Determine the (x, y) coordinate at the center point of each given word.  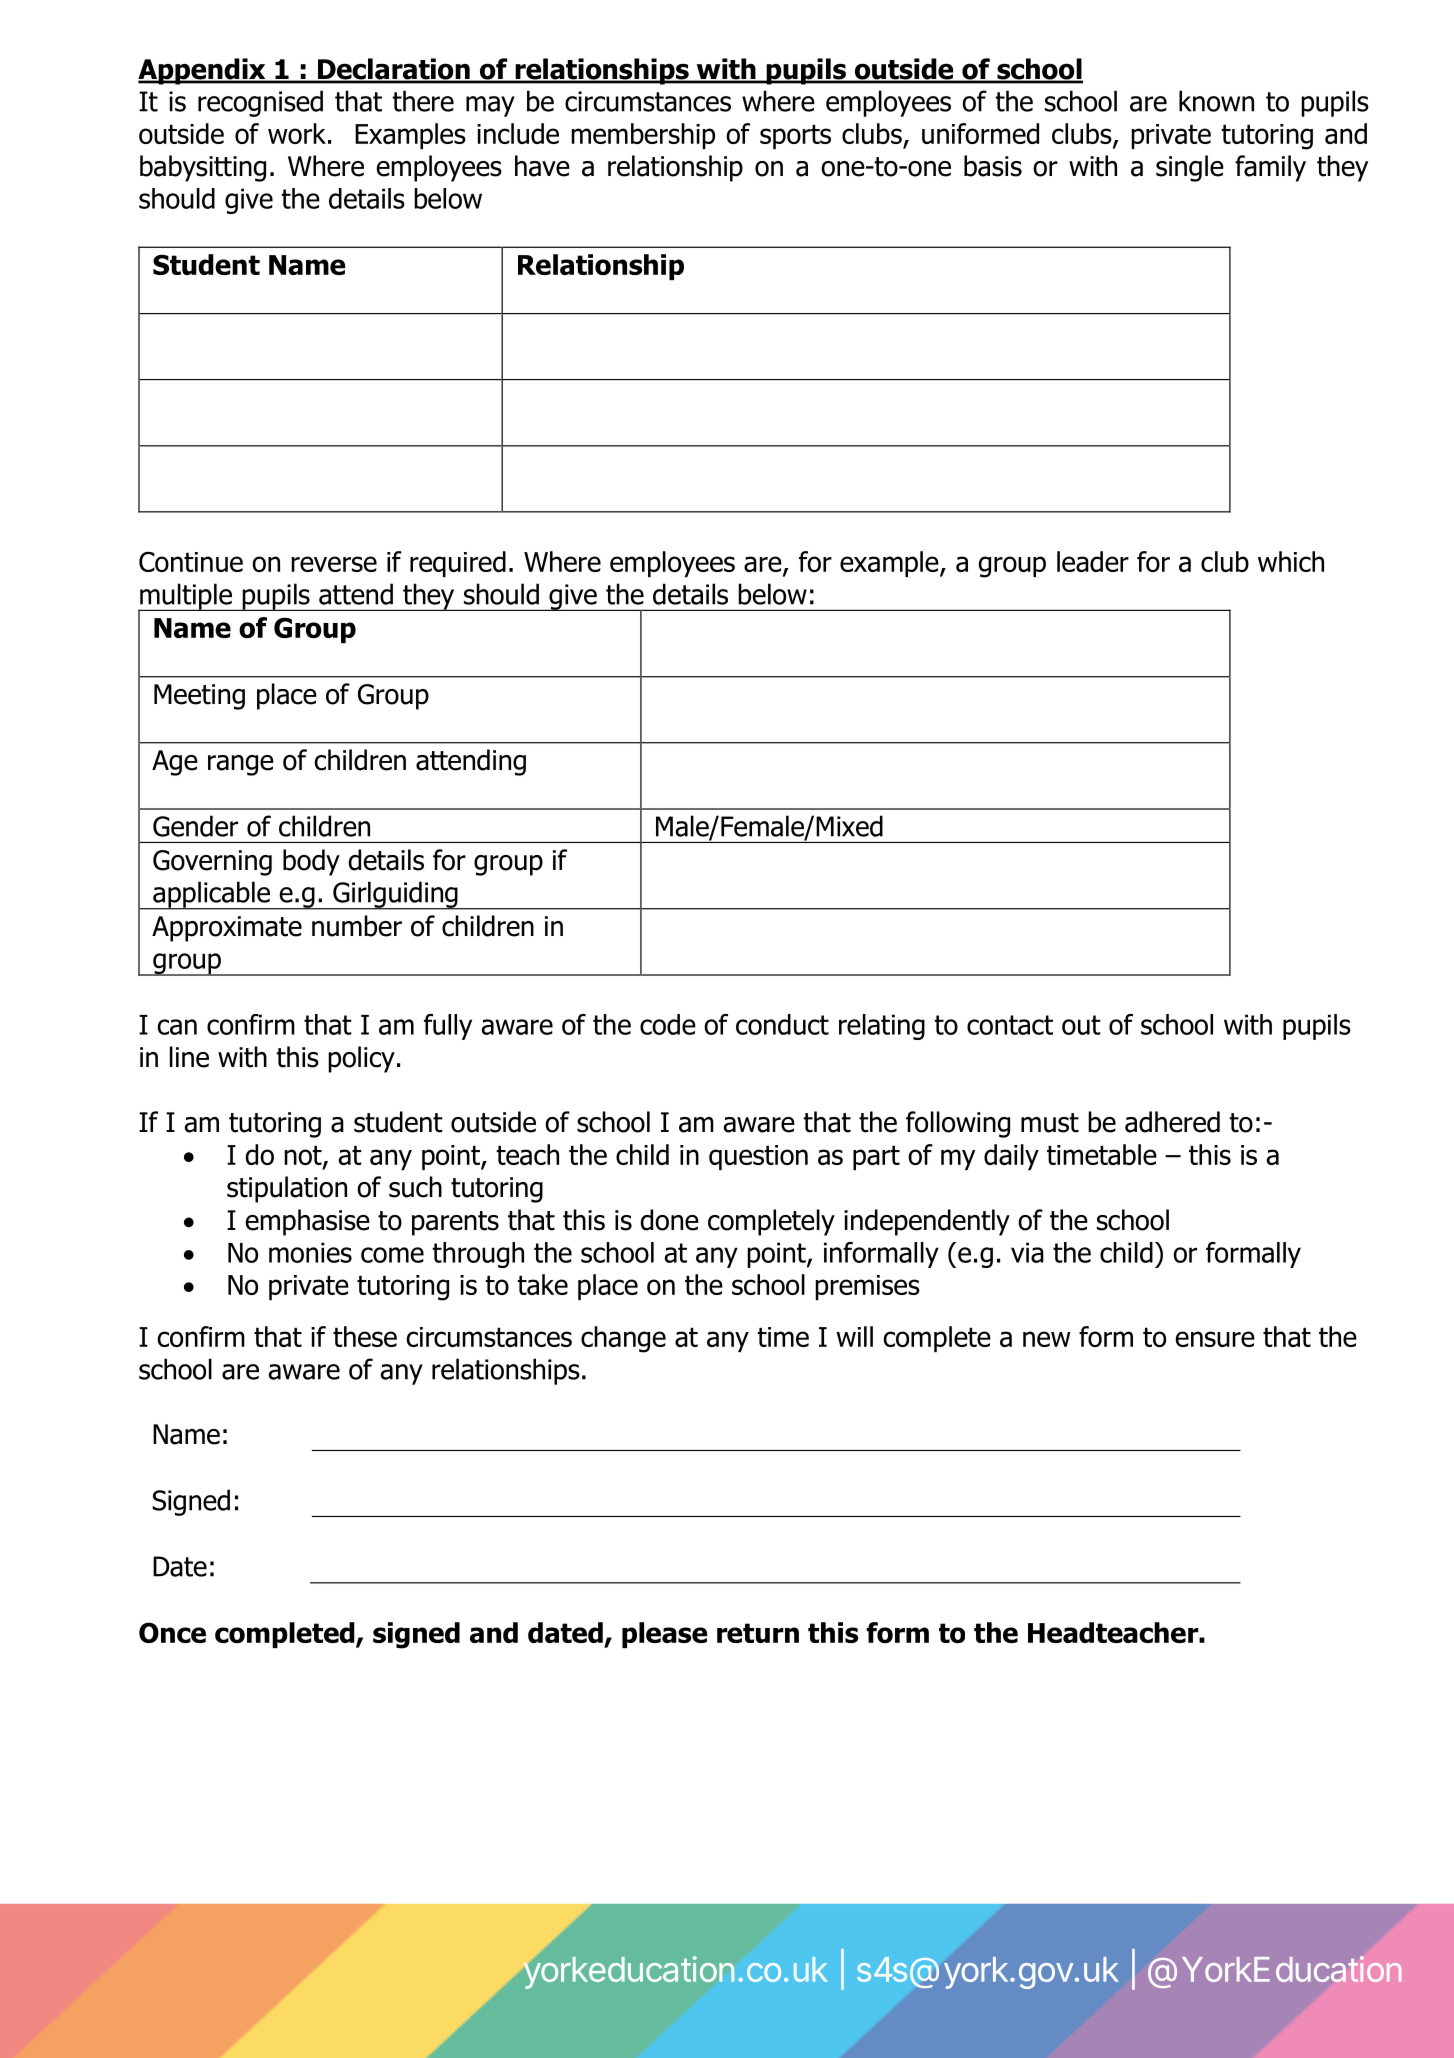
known (1216, 101)
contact (1010, 1025)
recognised (260, 103)
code (668, 1024)
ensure (1215, 1339)
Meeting (199, 697)
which (1291, 561)
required (458, 564)
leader (1093, 561)
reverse (334, 564)
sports (795, 136)
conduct (782, 1024)
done (669, 1220)
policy (361, 1059)
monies (310, 1252)
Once (172, 1632)
